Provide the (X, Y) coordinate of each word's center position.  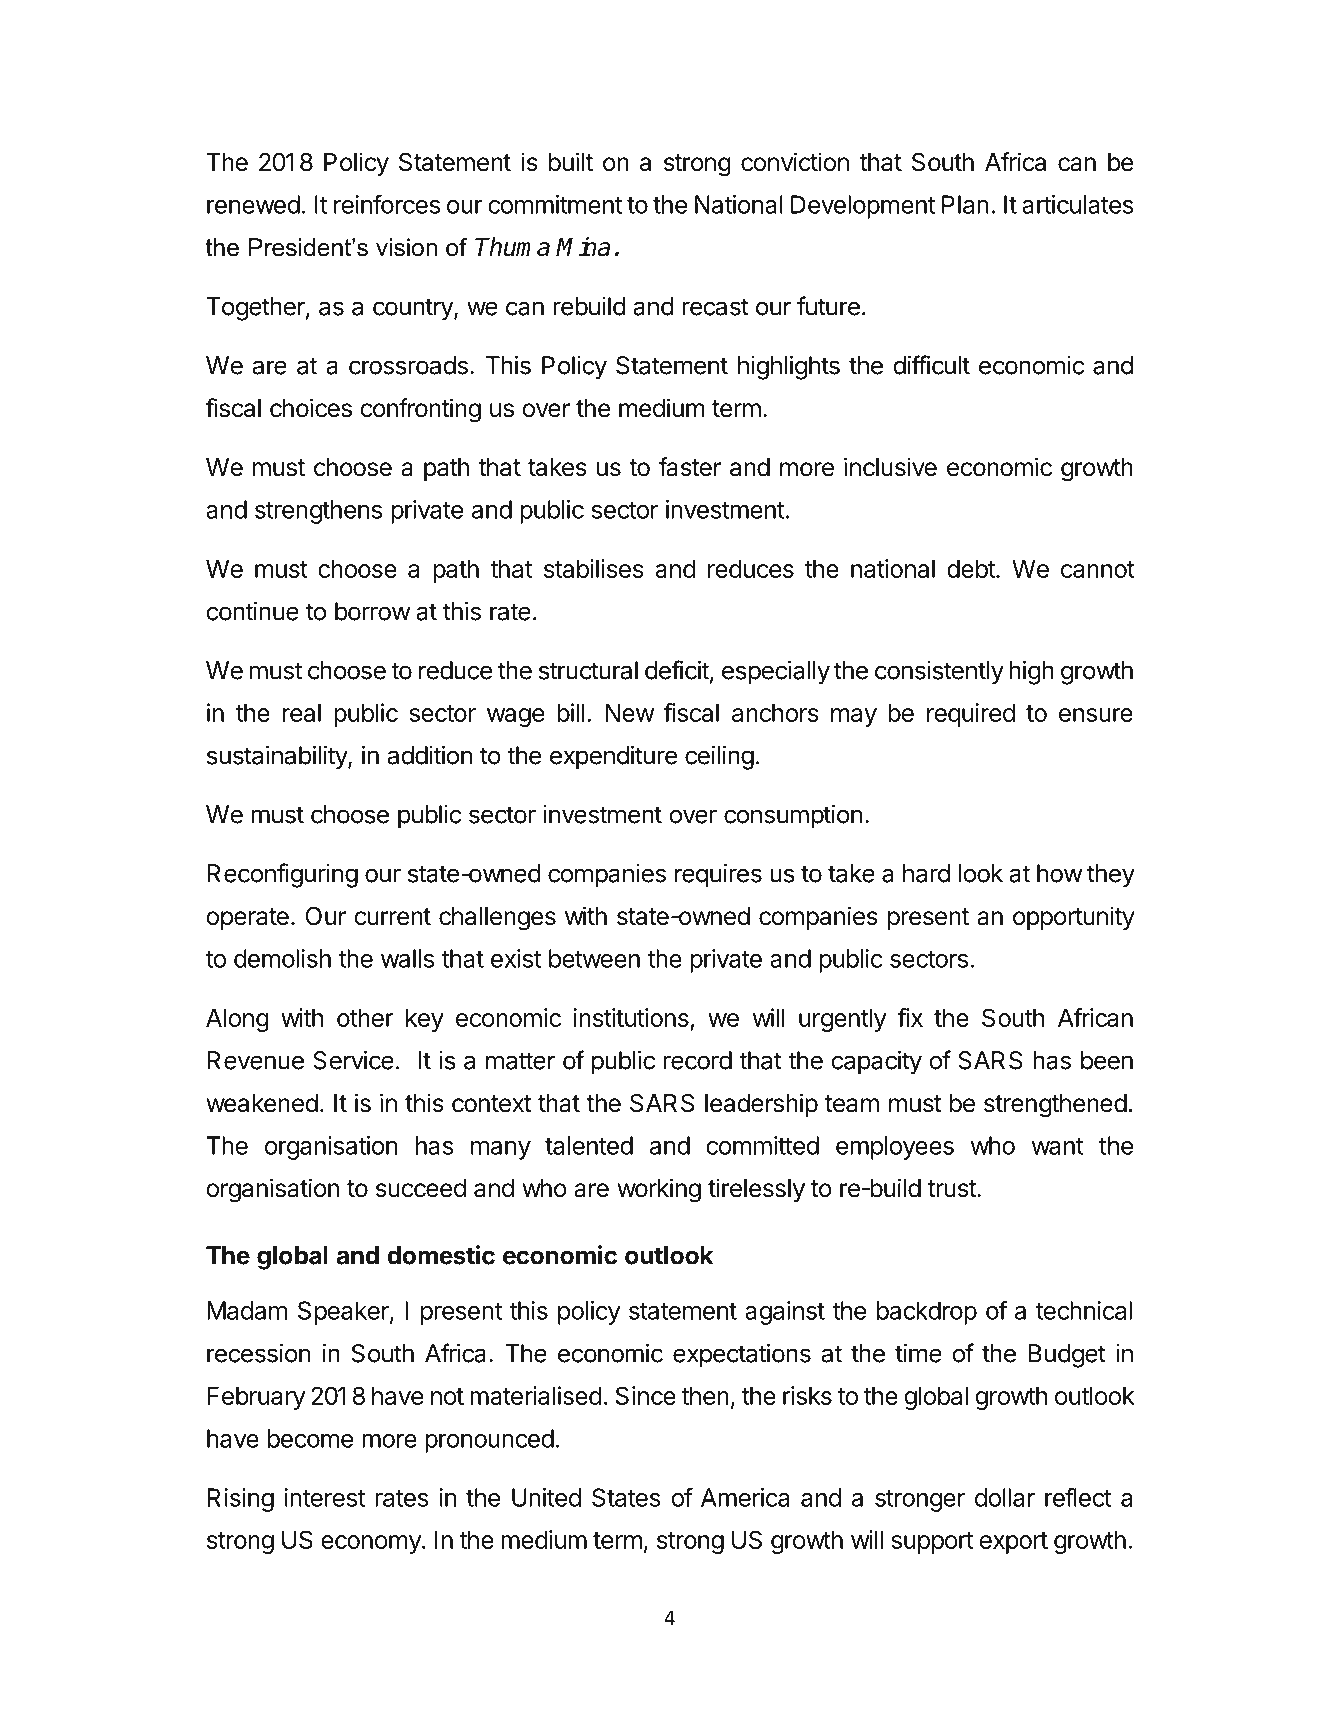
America (745, 1497)
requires (718, 876)
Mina (583, 247)
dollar (1005, 1497)
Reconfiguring (282, 875)
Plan (965, 204)
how (1059, 873)
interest (325, 1497)
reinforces (387, 204)
